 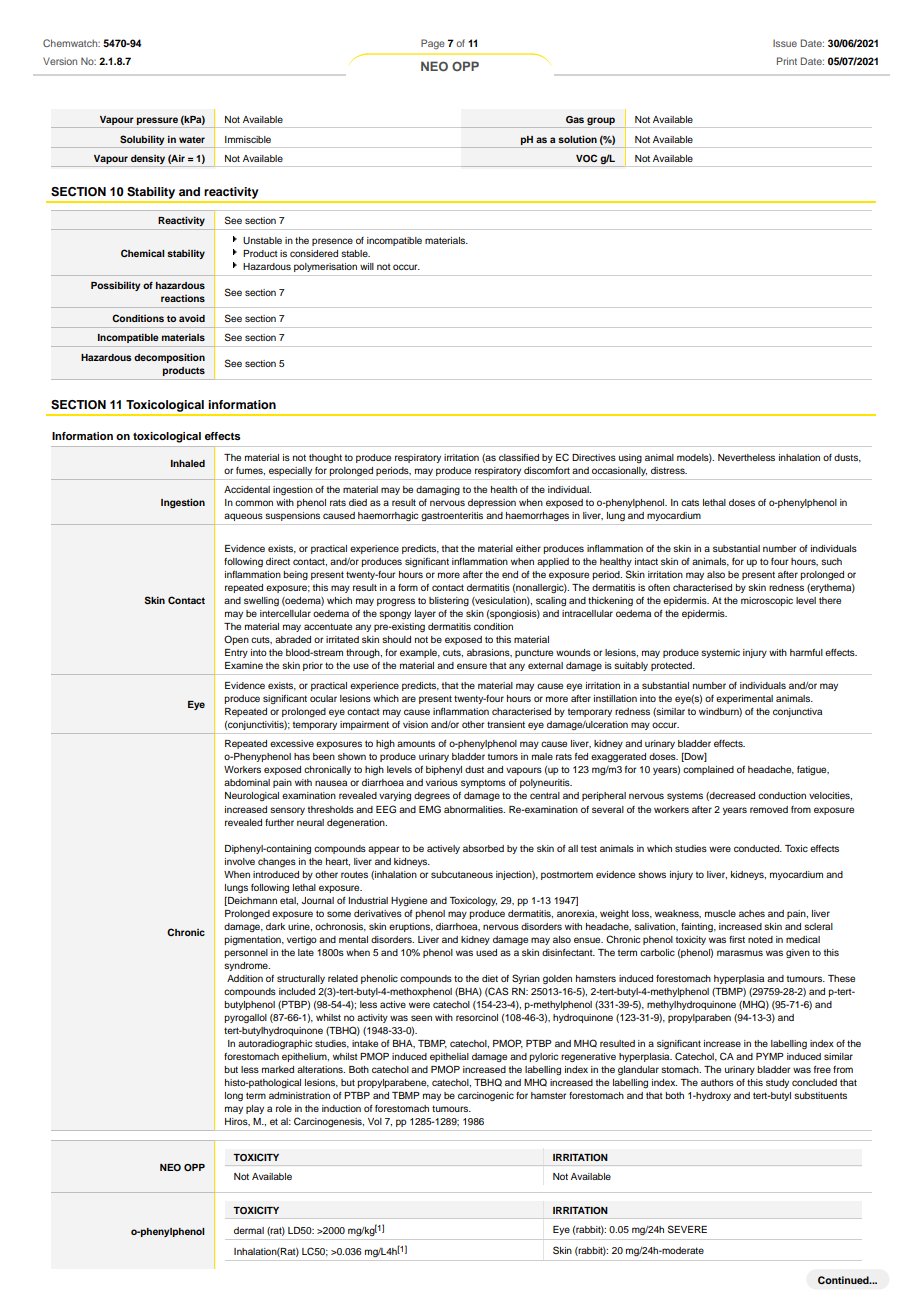 I want to click on systemic, so click(x=720, y=653).
